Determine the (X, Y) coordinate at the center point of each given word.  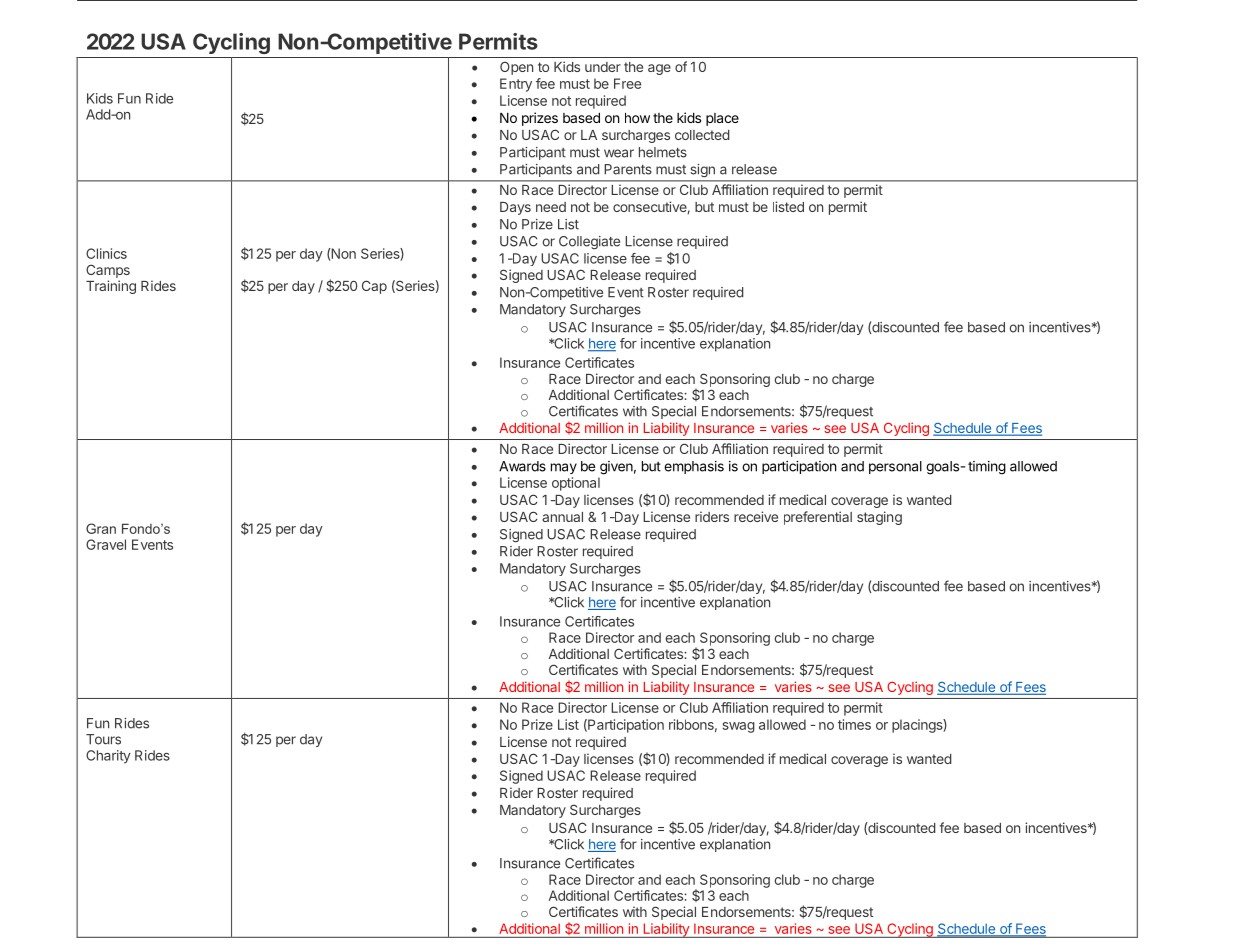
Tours (103, 739)
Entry (516, 85)
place (722, 119)
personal (895, 467)
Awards (522, 466)
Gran (101, 528)
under (603, 67)
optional (576, 484)
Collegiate (589, 242)
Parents (628, 169)
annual (562, 517)
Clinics (106, 253)
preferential (818, 518)
